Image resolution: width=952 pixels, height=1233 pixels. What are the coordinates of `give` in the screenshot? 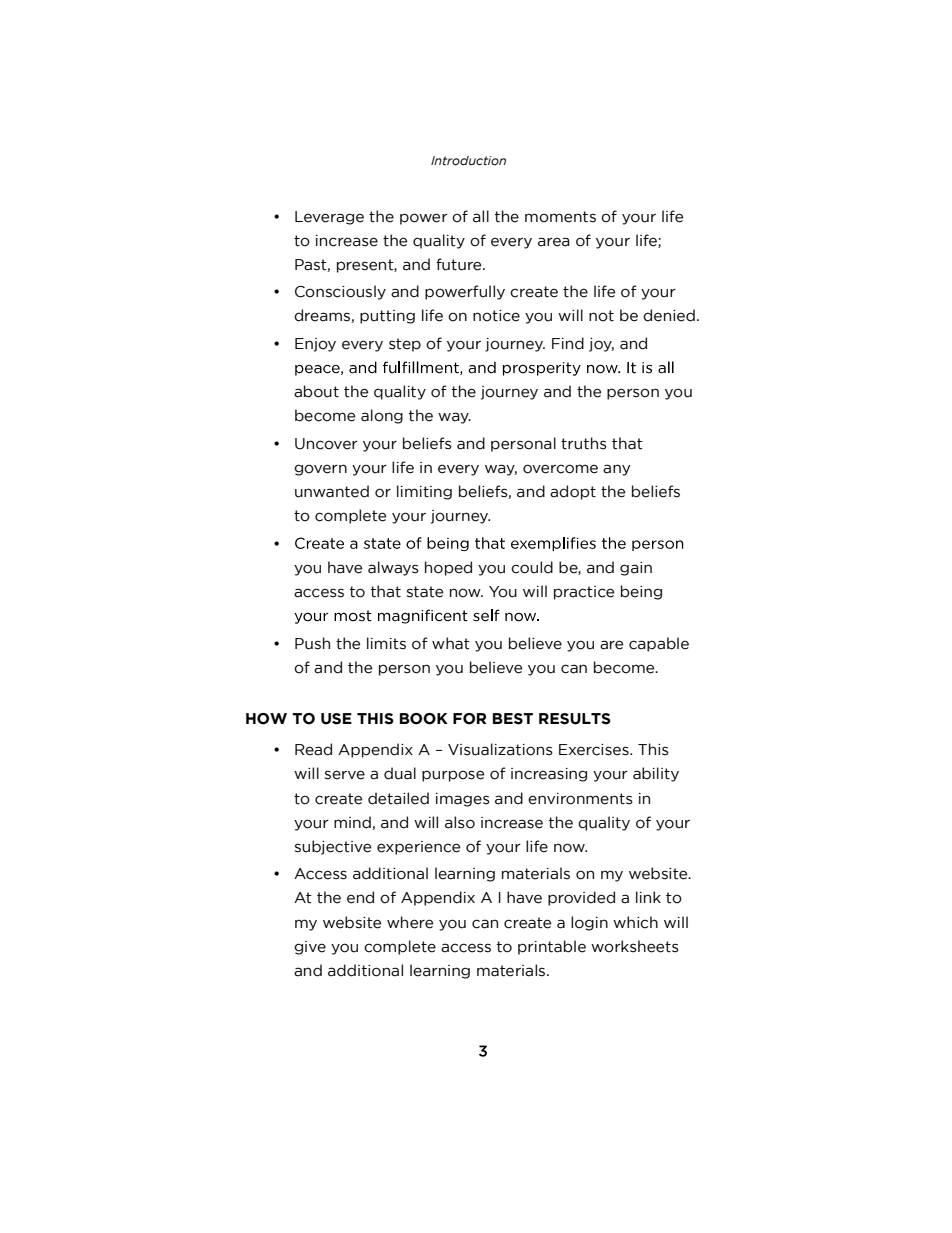 It's located at (310, 948).
